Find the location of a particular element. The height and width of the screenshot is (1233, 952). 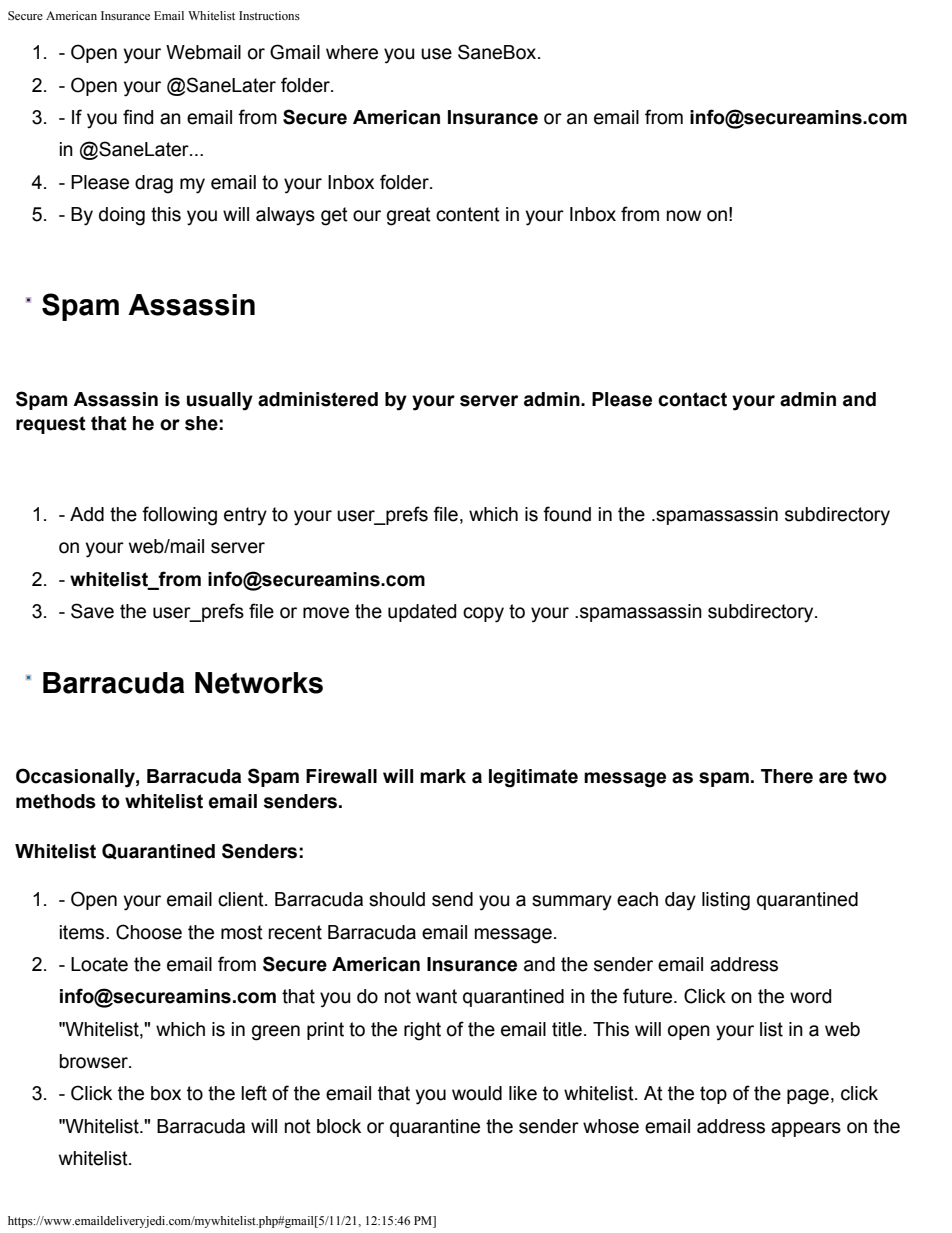

doing is located at coordinates (122, 216).
